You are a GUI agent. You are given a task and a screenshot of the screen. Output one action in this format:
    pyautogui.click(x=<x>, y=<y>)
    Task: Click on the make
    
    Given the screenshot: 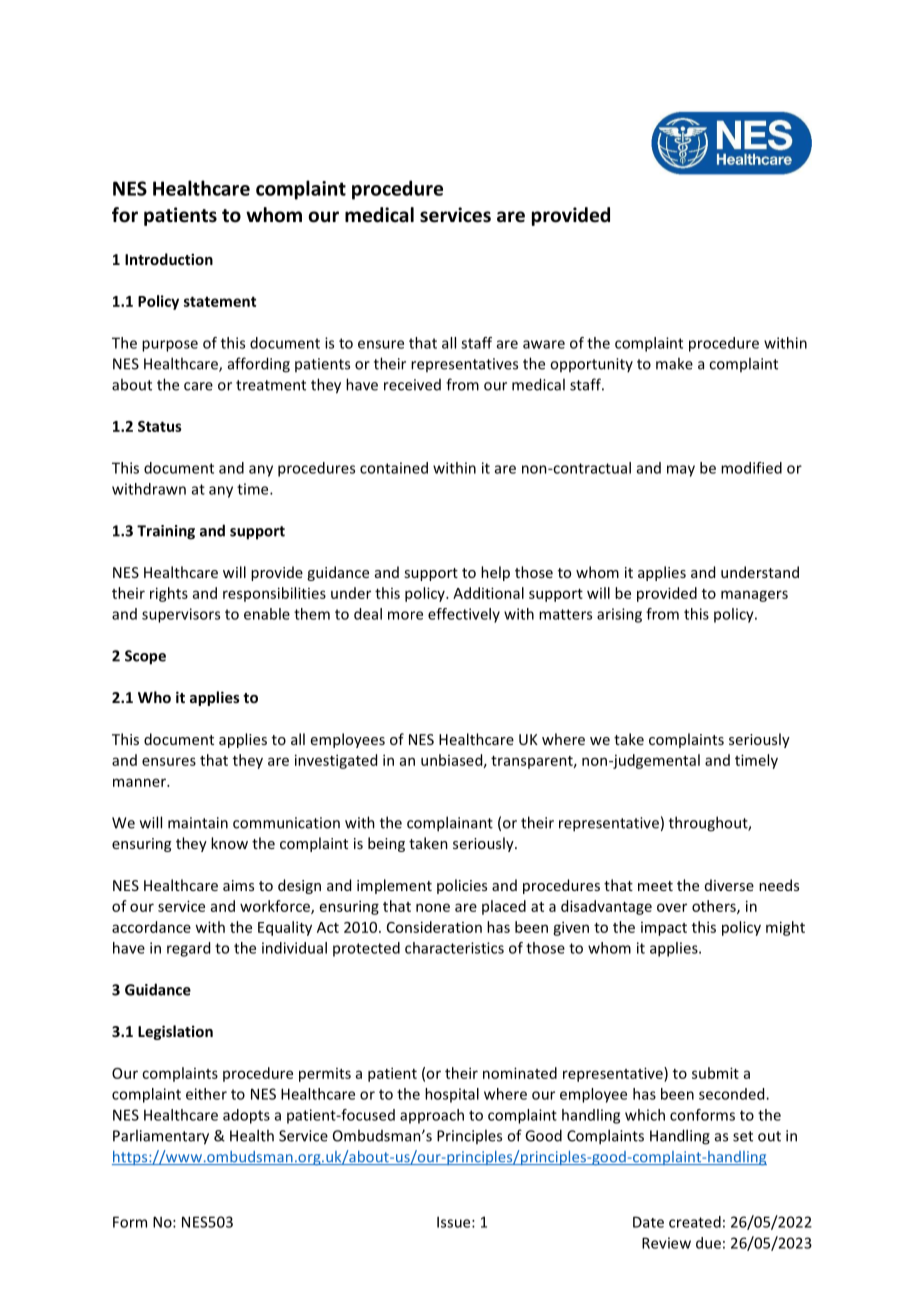 What is the action you would take?
    pyautogui.click(x=674, y=363)
